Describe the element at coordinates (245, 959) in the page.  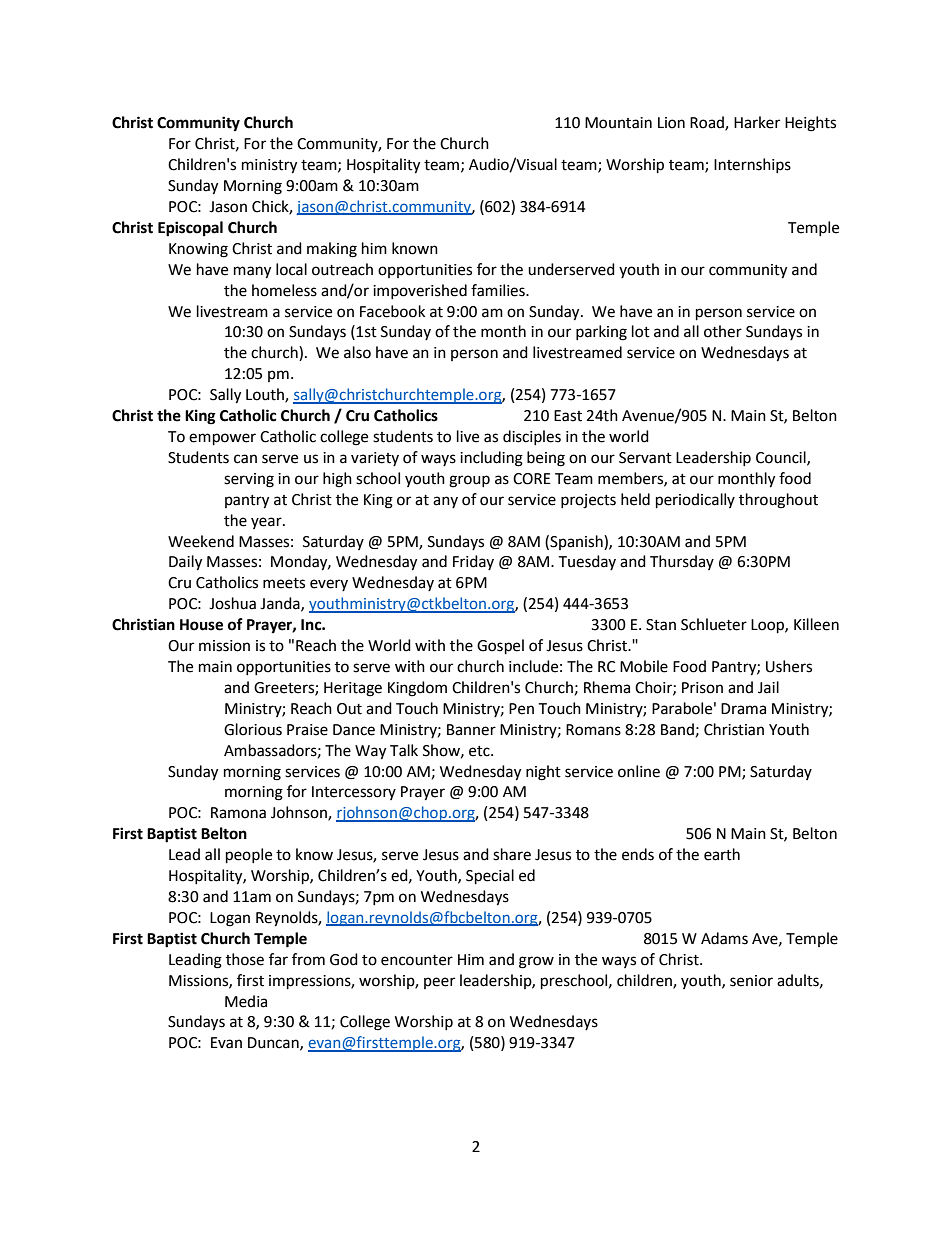
I see `those` at that location.
